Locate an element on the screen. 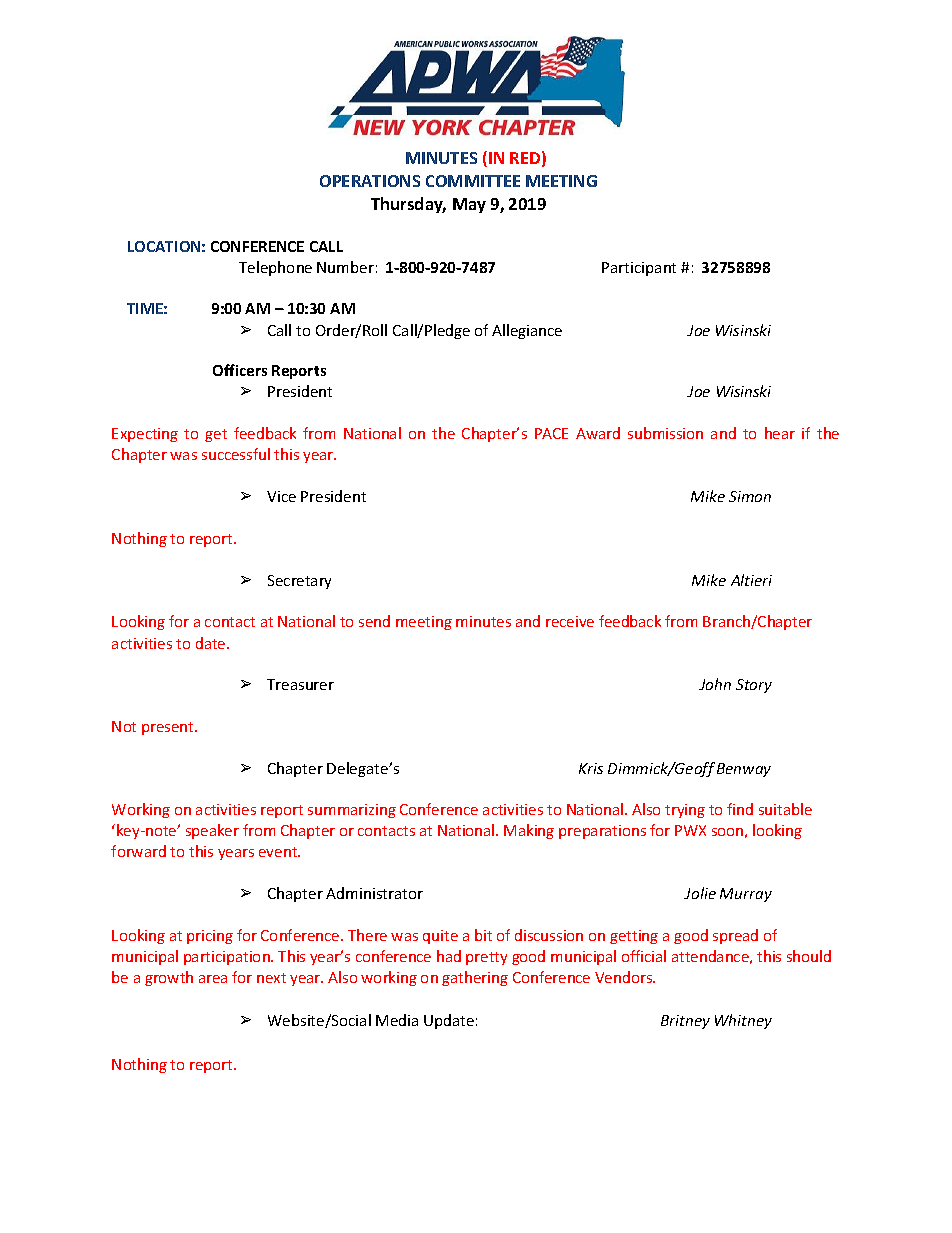 The height and width of the screenshot is (1233, 952). Participant is located at coordinates (639, 269).
